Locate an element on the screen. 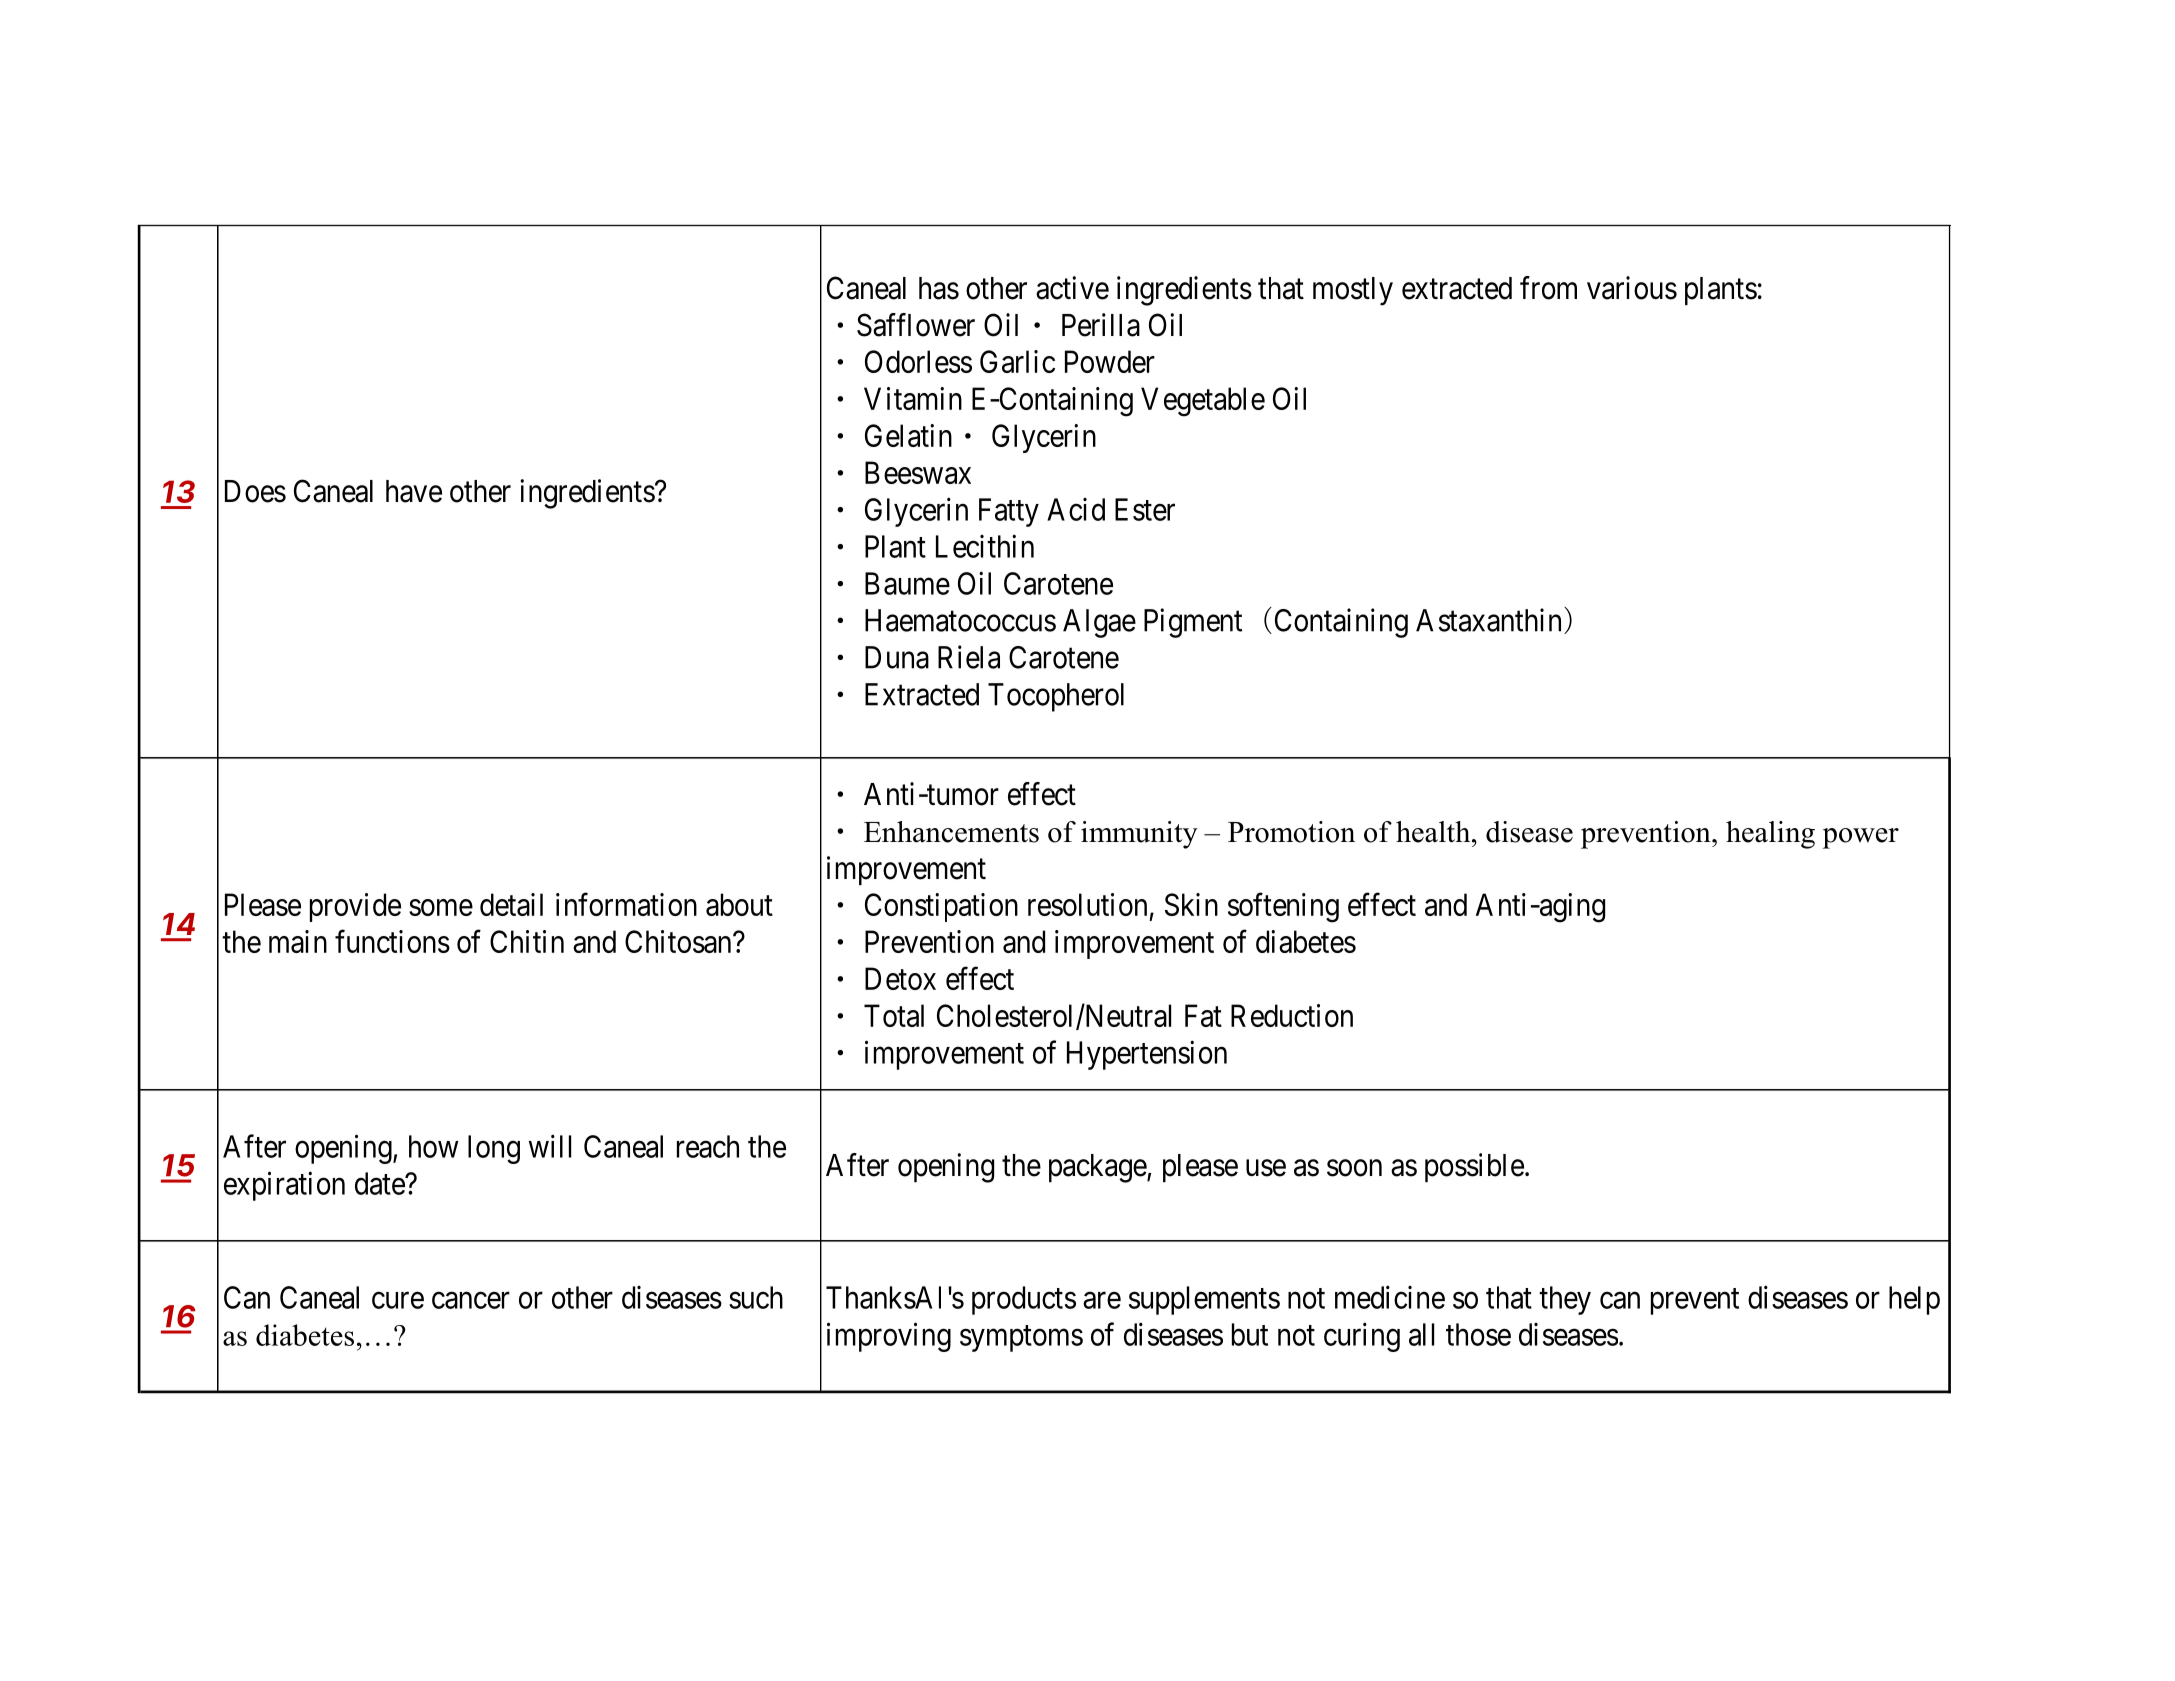 The image size is (2175, 1681). Reduction is located at coordinates (1292, 1015).
